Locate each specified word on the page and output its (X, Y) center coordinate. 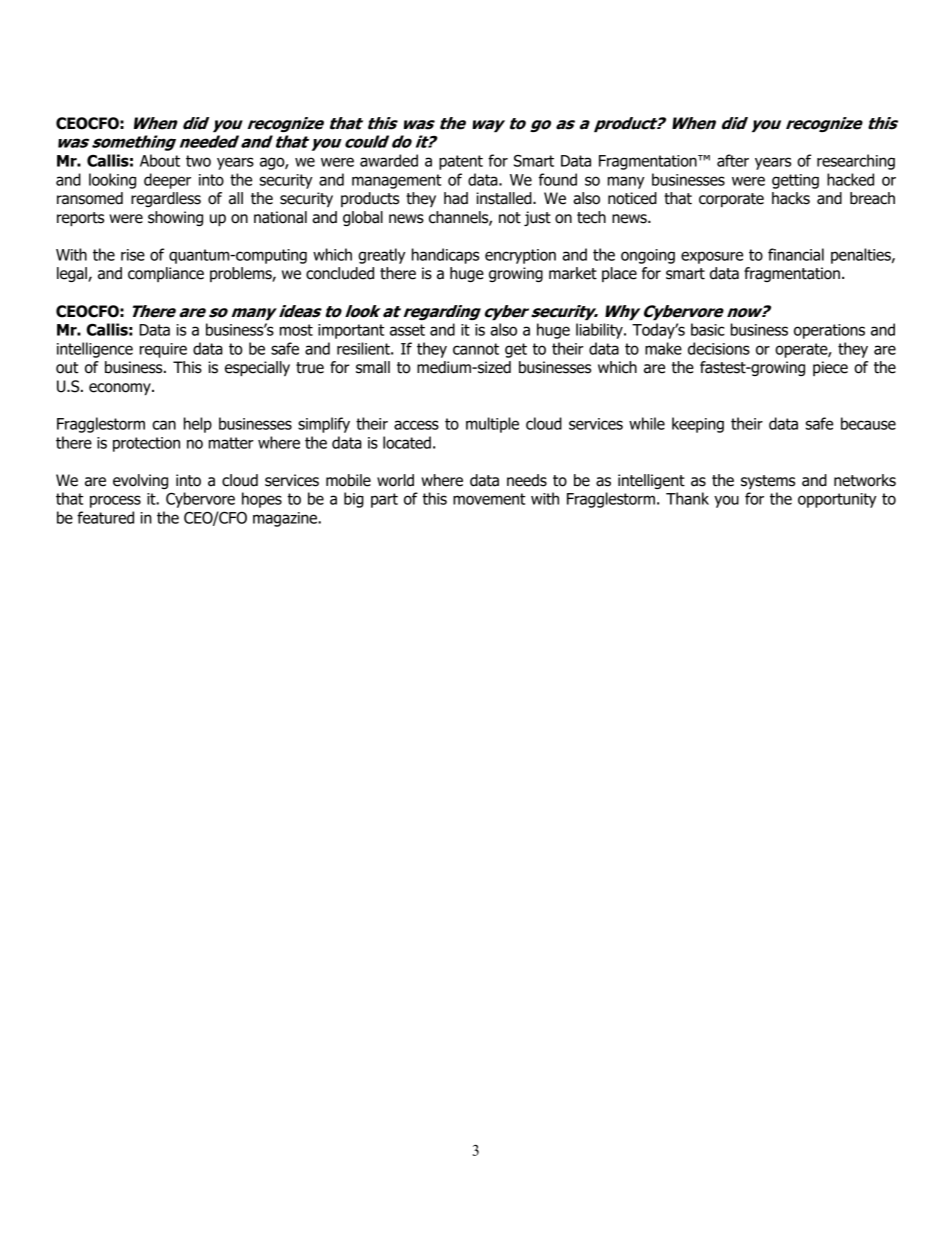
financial (796, 254)
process (115, 501)
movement (489, 499)
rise (133, 255)
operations (829, 331)
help (198, 425)
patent (461, 162)
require (163, 350)
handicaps (445, 256)
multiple (492, 425)
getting (795, 181)
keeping (698, 425)
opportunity (837, 500)
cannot (476, 349)
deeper (167, 181)
